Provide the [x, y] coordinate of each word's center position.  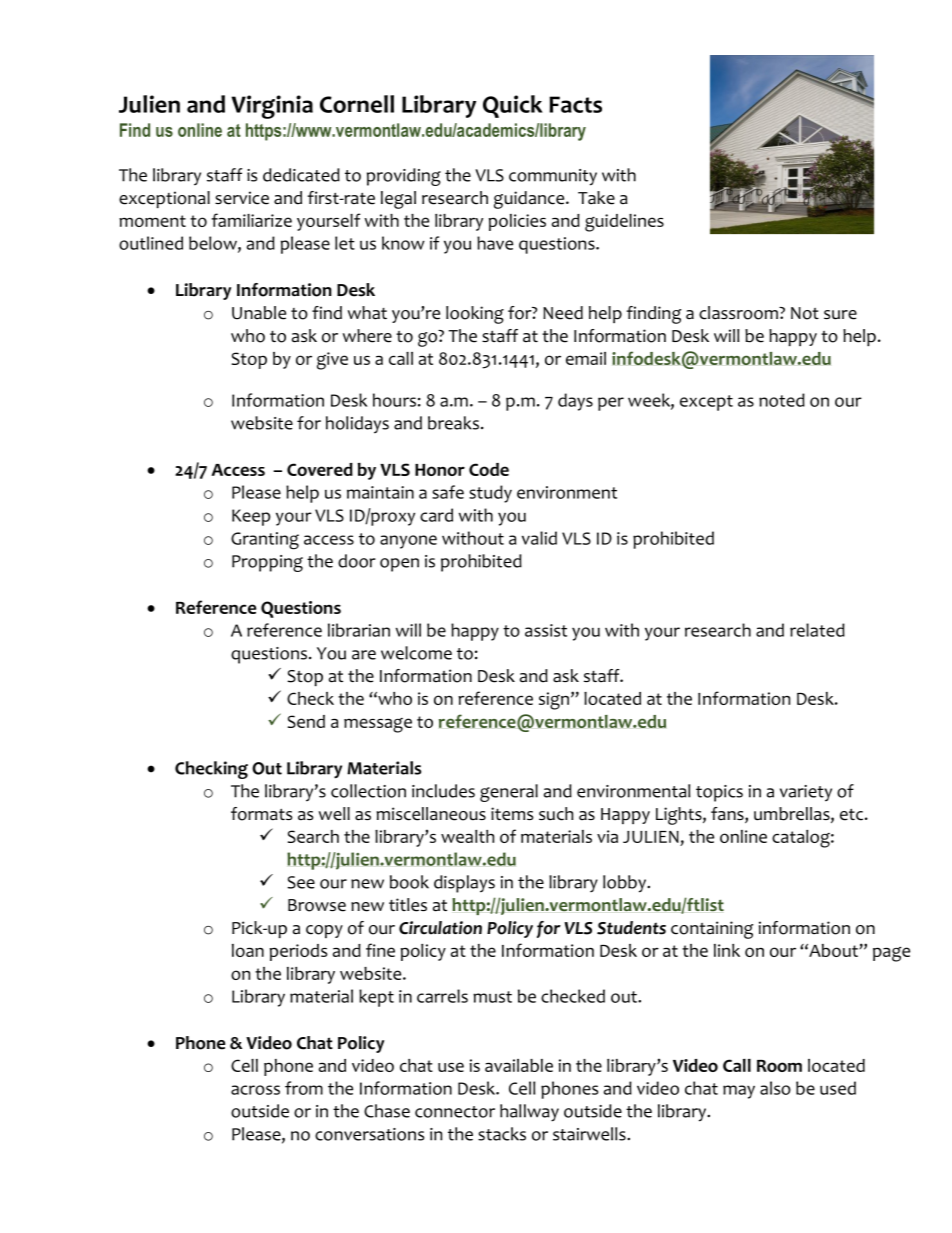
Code [489, 469]
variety [806, 793]
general [509, 793]
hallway [529, 1113]
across [255, 1090]
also [775, 1088]
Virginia [272, 107]
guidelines [624, 223]
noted [782, 400]
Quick [513, 106]
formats [262, 814]
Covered [320, 469]
